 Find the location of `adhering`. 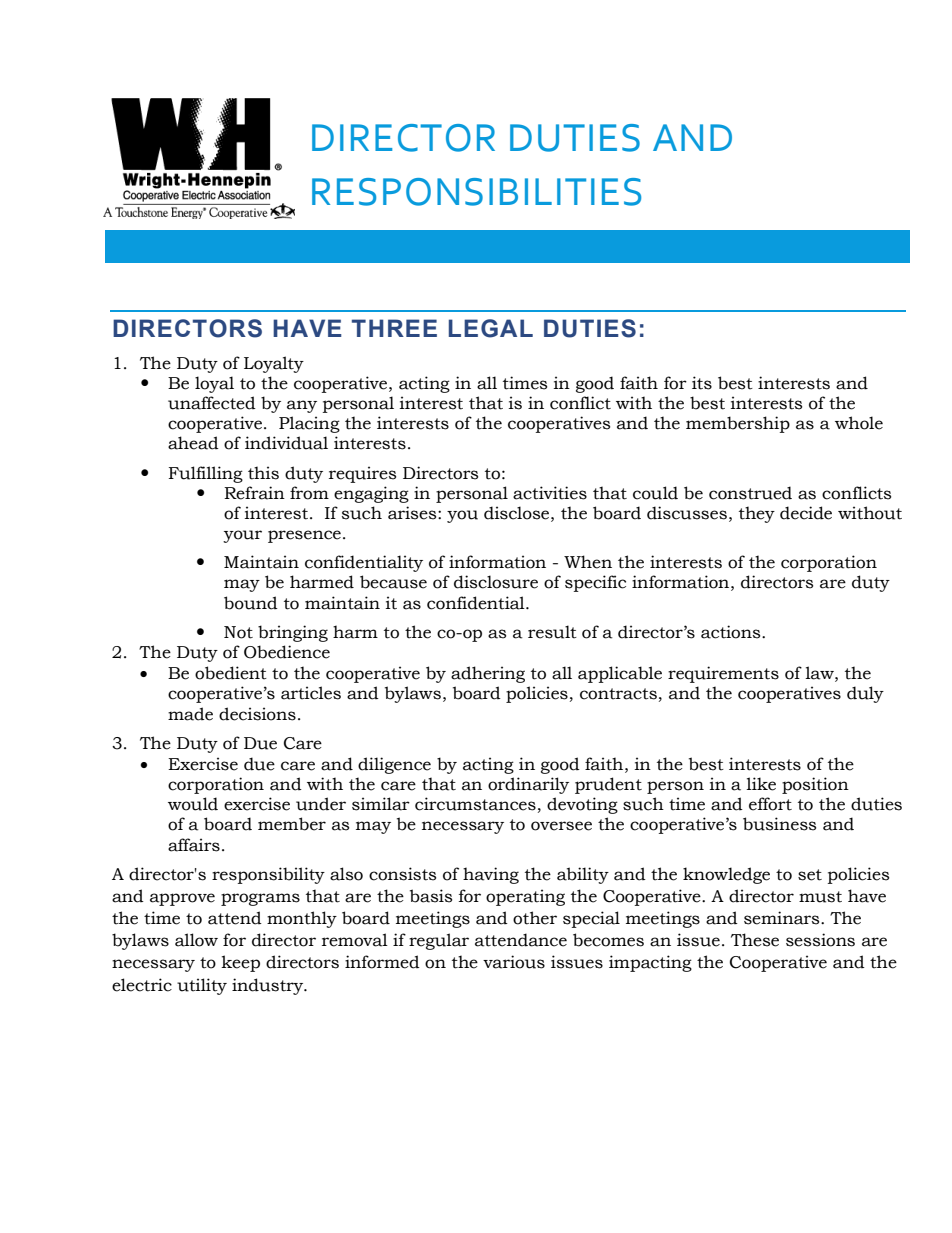

adhering is located at coordinates (488, 674).
